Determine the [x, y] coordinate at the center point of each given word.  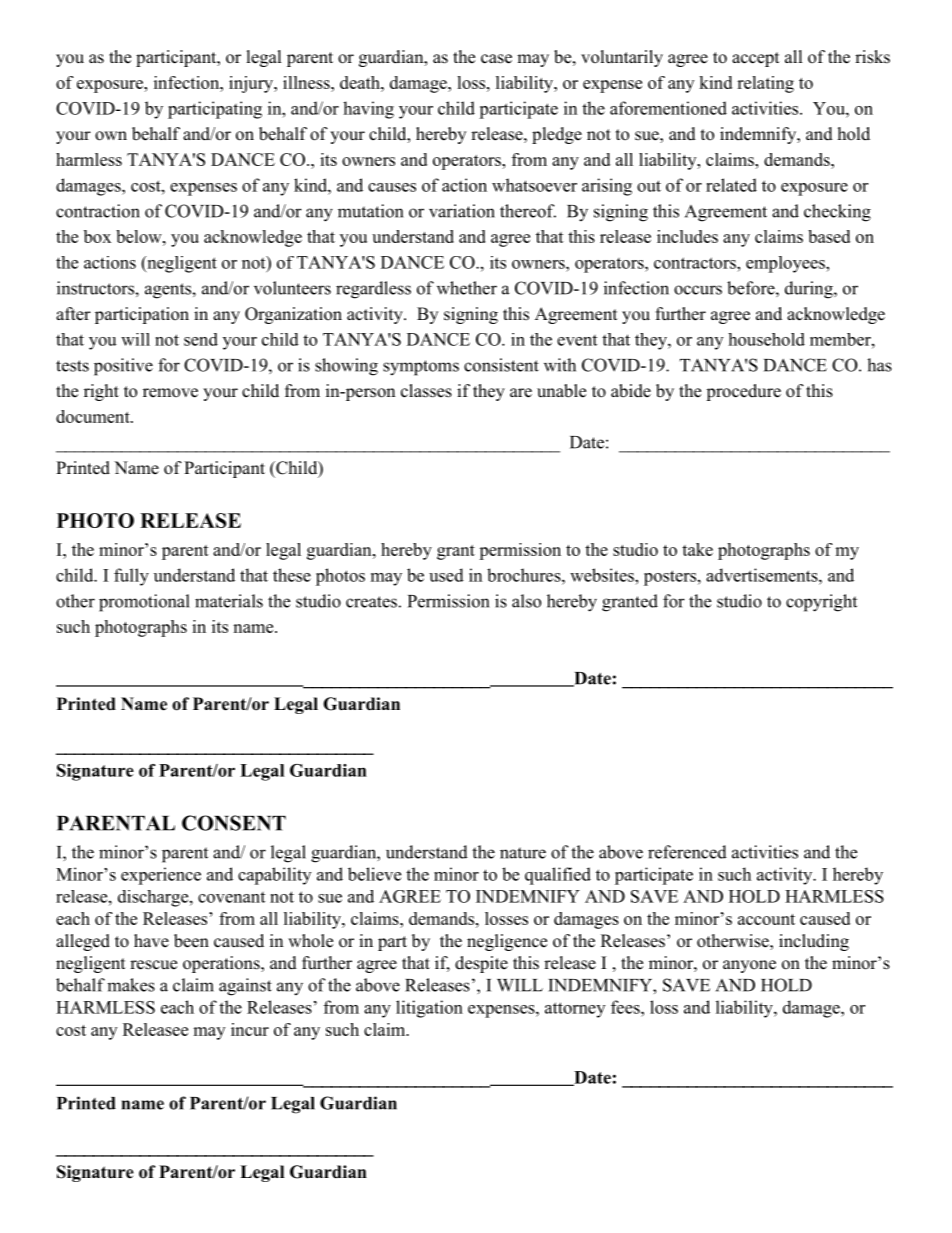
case [496, 59]
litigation [429, 1009]
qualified [558, 876]
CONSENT [234, 823]
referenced [687, 852]
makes [131, 985]
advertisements [762, 575]
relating [765, 84]
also [526, 601]
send [201, 339]
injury [252, 84]
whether [467, 288]
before [751, 288]
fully [131, 577]
